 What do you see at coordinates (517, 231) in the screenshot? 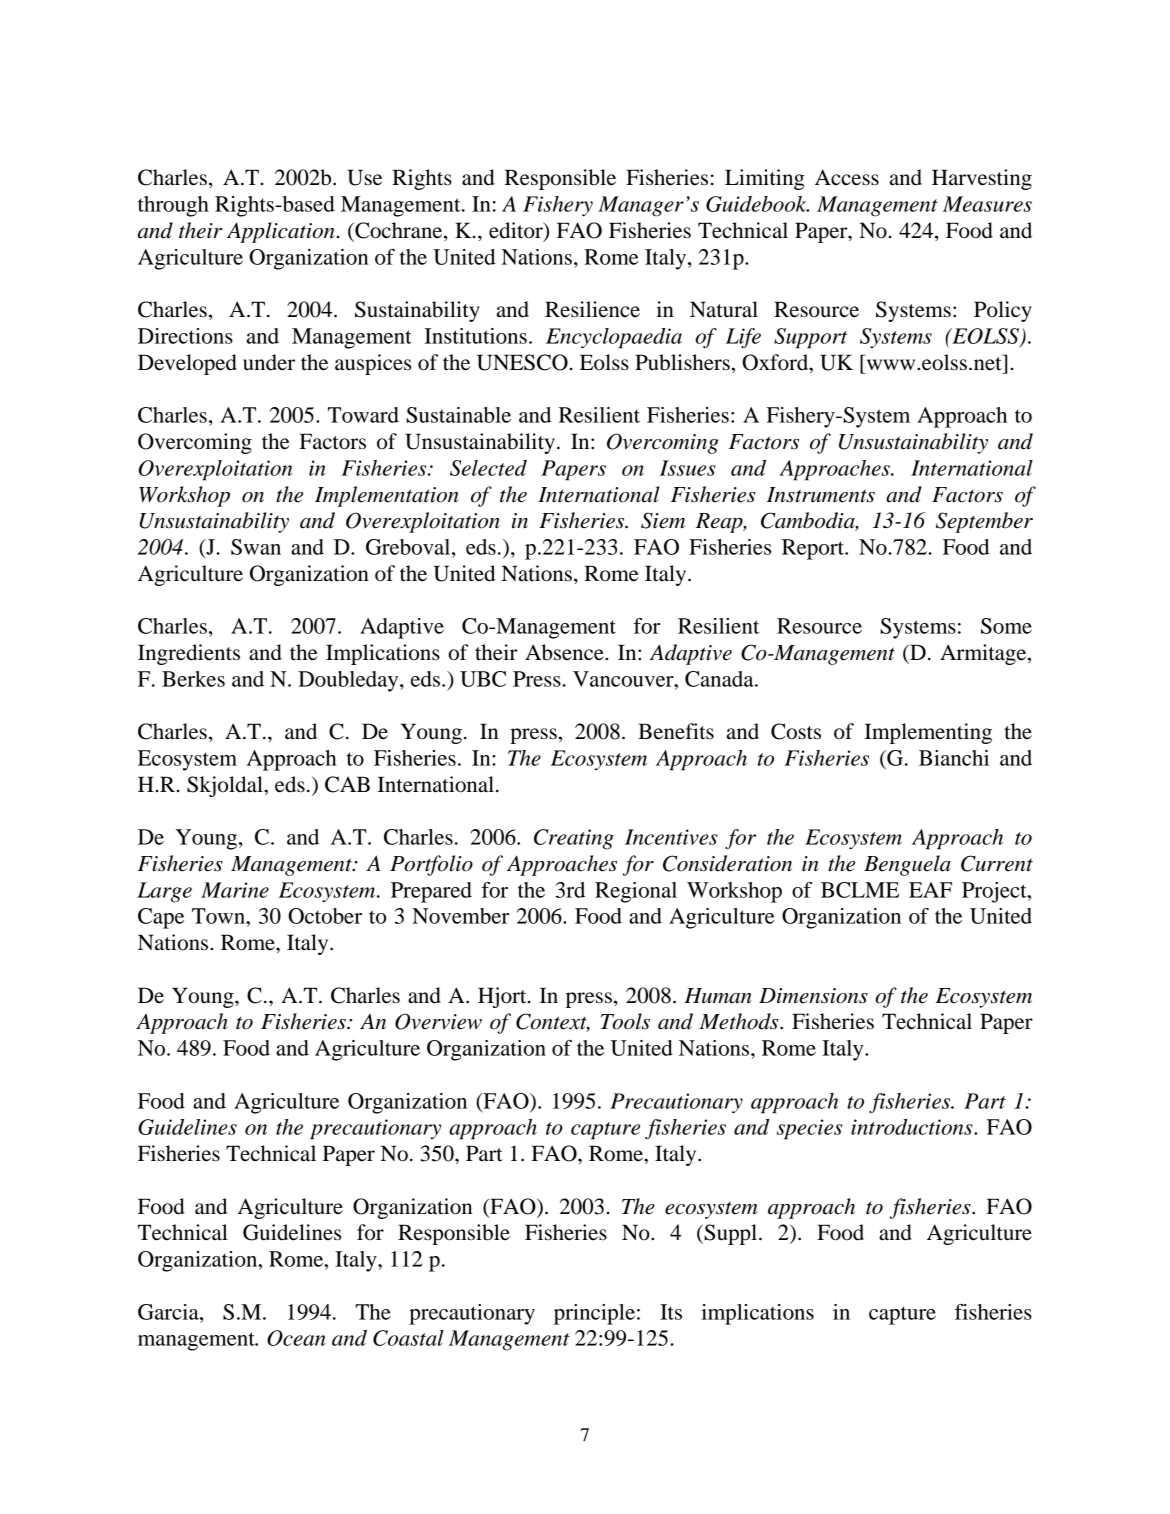
I see `editor` at bounding box center [517, 231].
